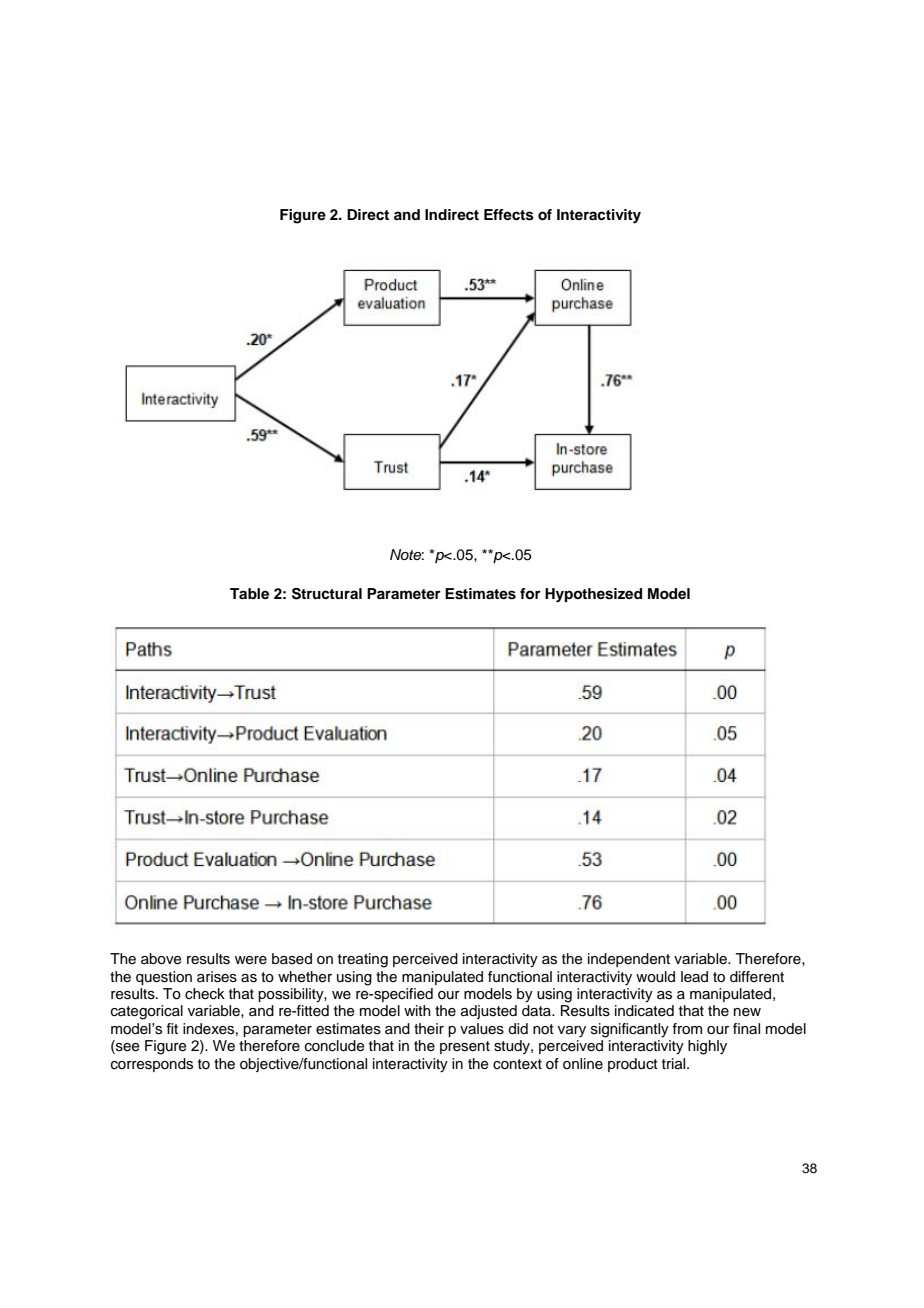  What do you see at coordinates (327, 594) in the screenshot?
I see `Structural` at bounding box center [327, 594].
